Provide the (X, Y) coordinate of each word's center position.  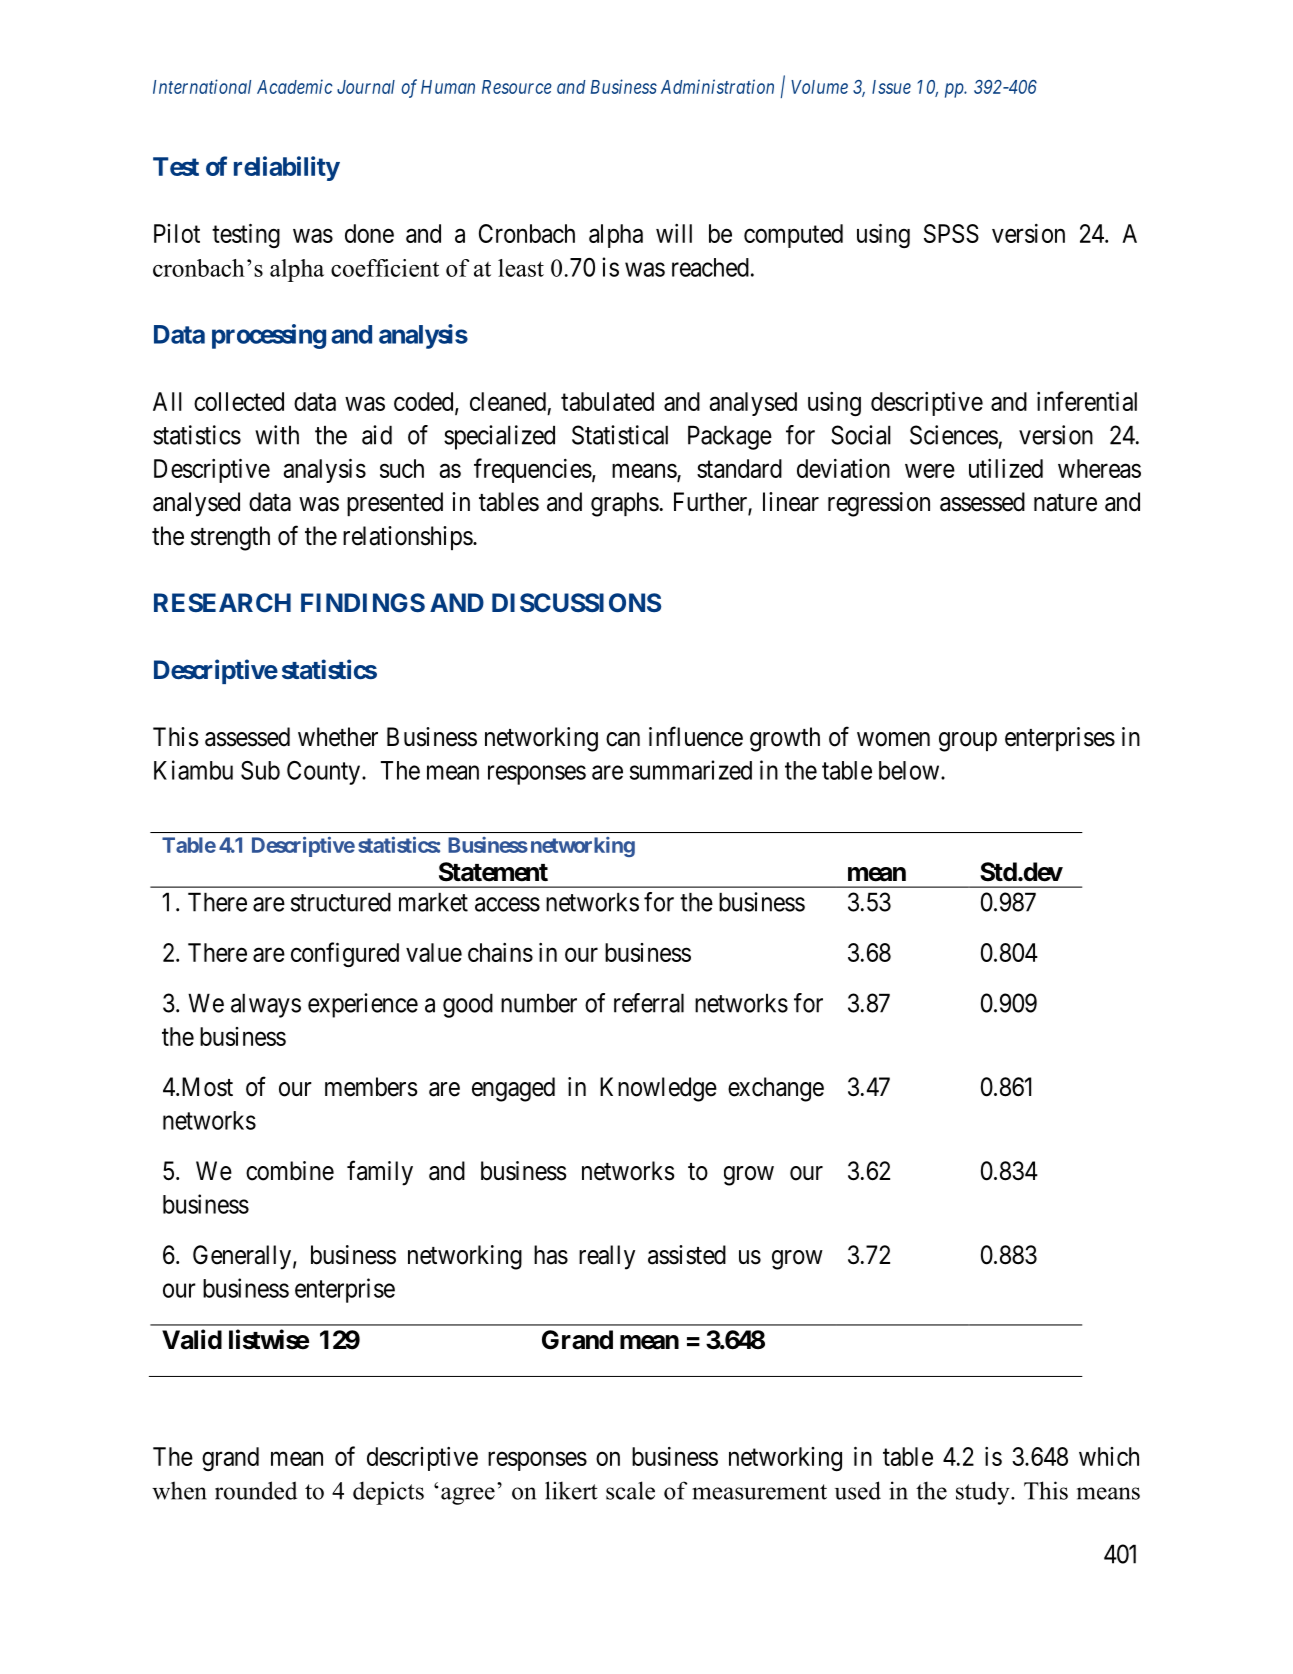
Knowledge (658, 1089)
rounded (256, 1490)
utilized (1006, 468)
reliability (287, 168)
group (968, 742)
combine (290, 1171)
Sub (260, 770)
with (277, 435)
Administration (717, 86)
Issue (891, 87)
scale (630, 1490)
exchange (776, 1089)
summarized (691, 770)
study (984, 1493)
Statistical (620, 435)
